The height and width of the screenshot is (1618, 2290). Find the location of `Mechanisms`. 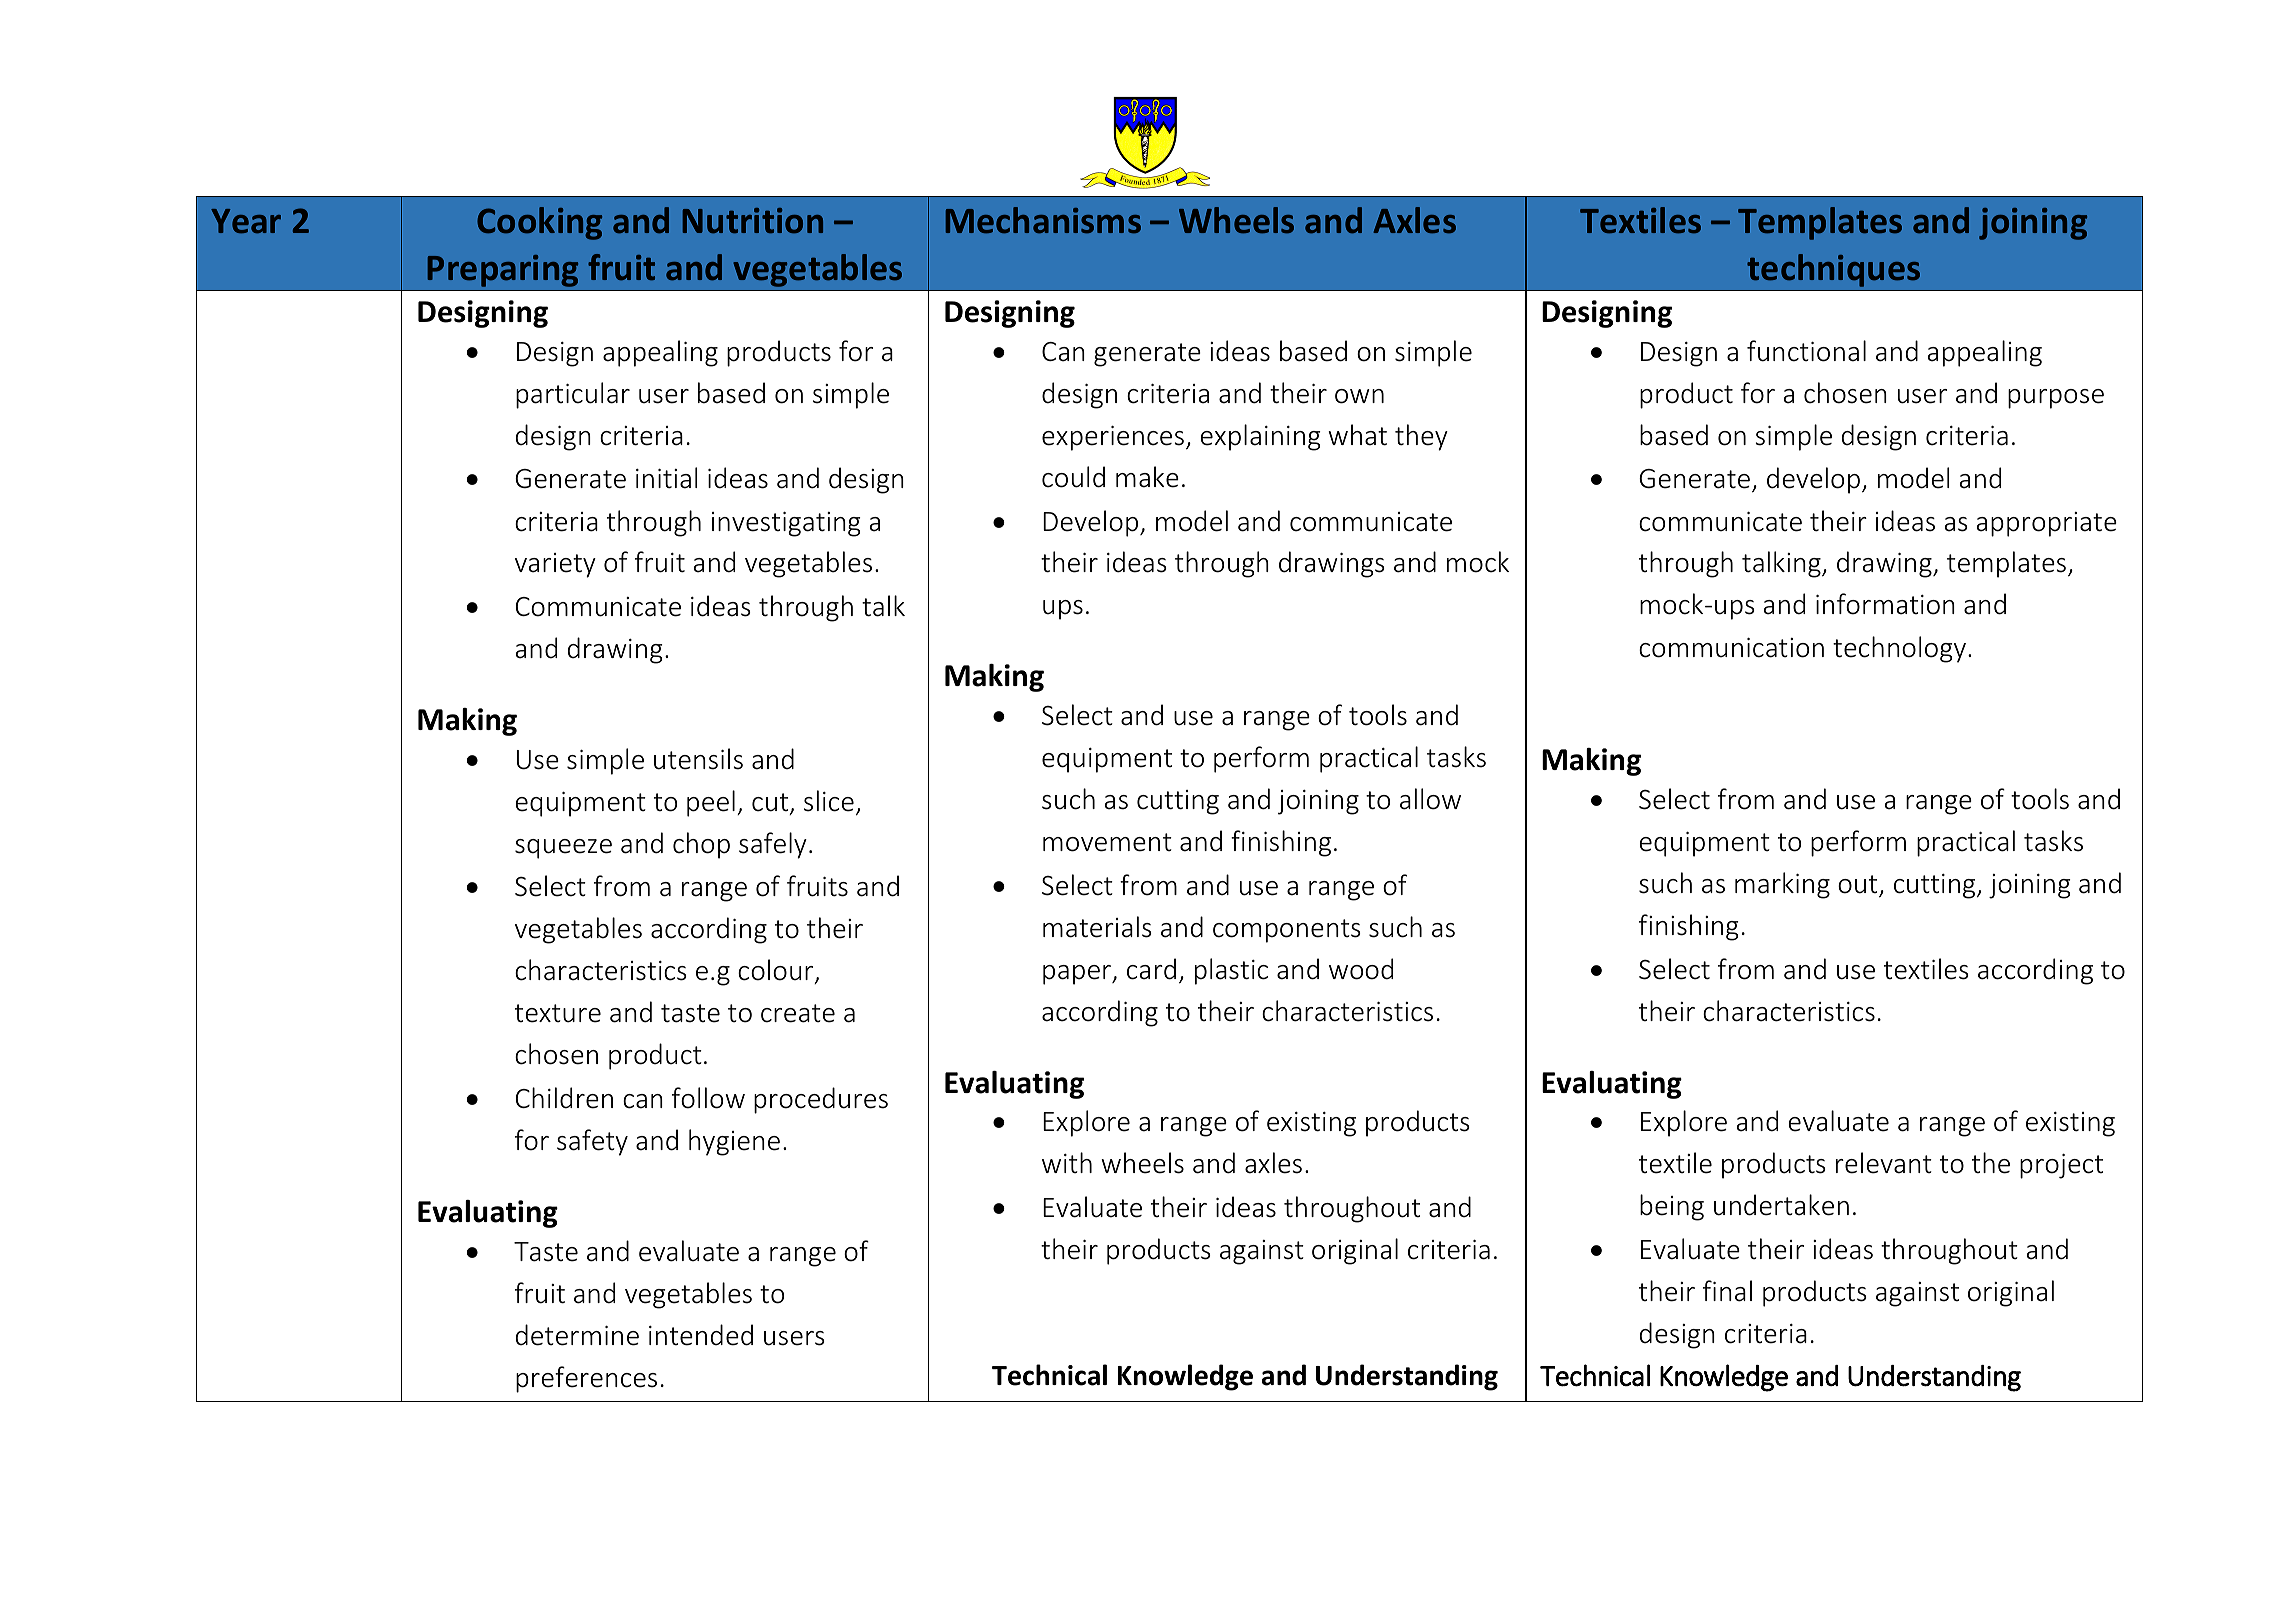

Mechanisms is located at coordinates (1043, 220).
